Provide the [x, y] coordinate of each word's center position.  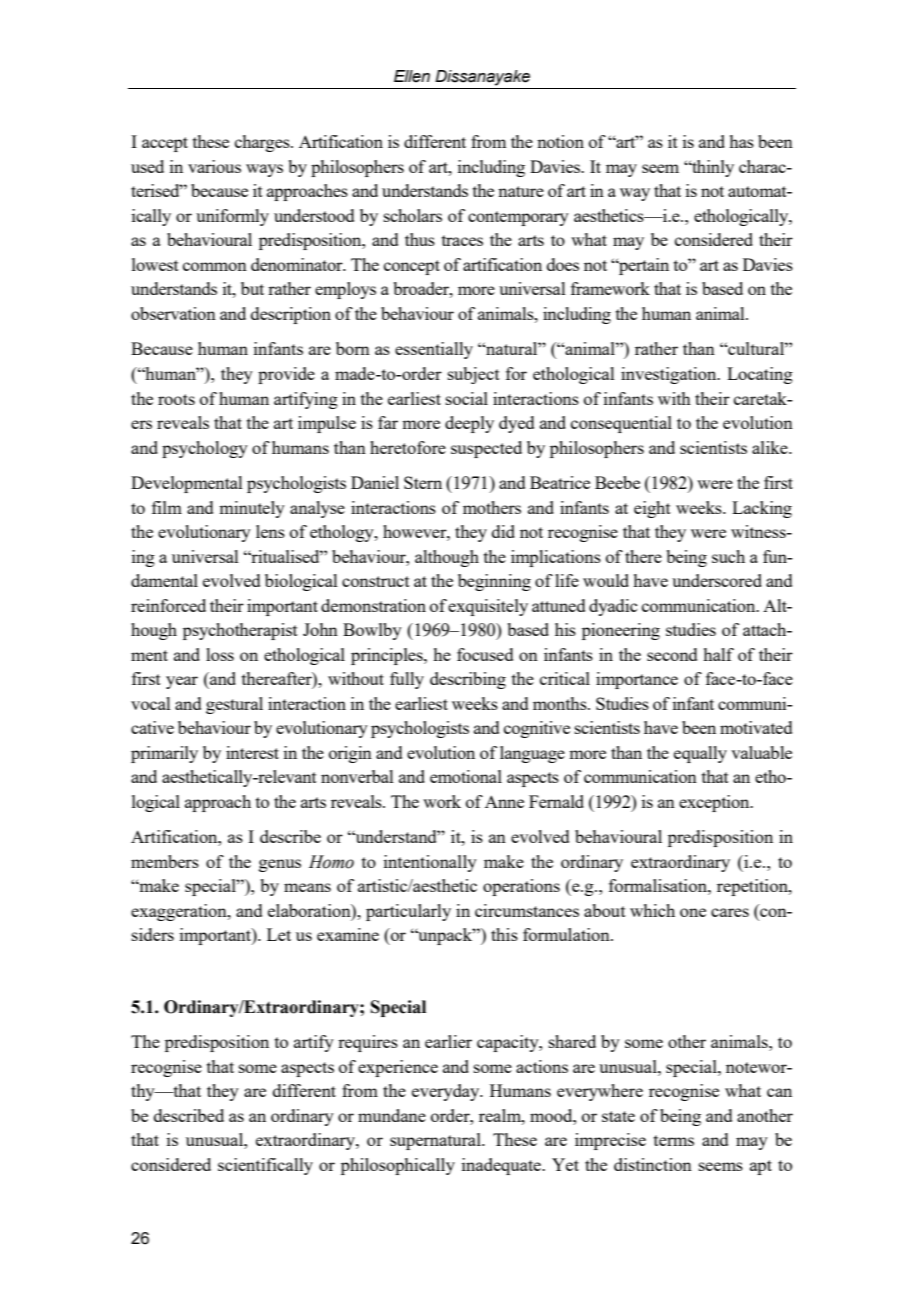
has [741, 141]
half [718, 654]
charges [263, 143]
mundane [392, 1115]
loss [220, 654]
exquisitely [488, 607]
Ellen [412, 76]
